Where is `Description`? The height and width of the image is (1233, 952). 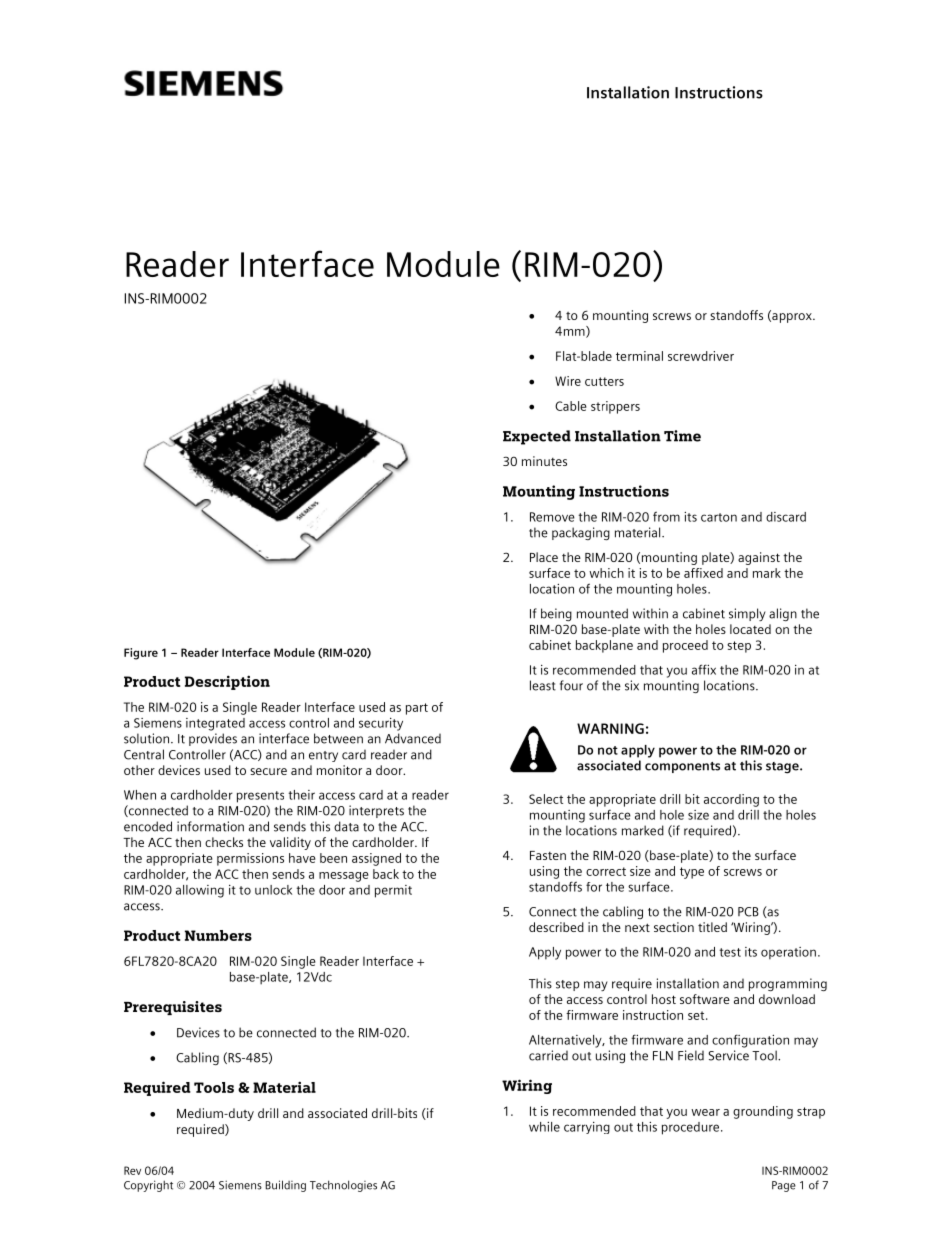
Description is located at coordinates (227, 682).
